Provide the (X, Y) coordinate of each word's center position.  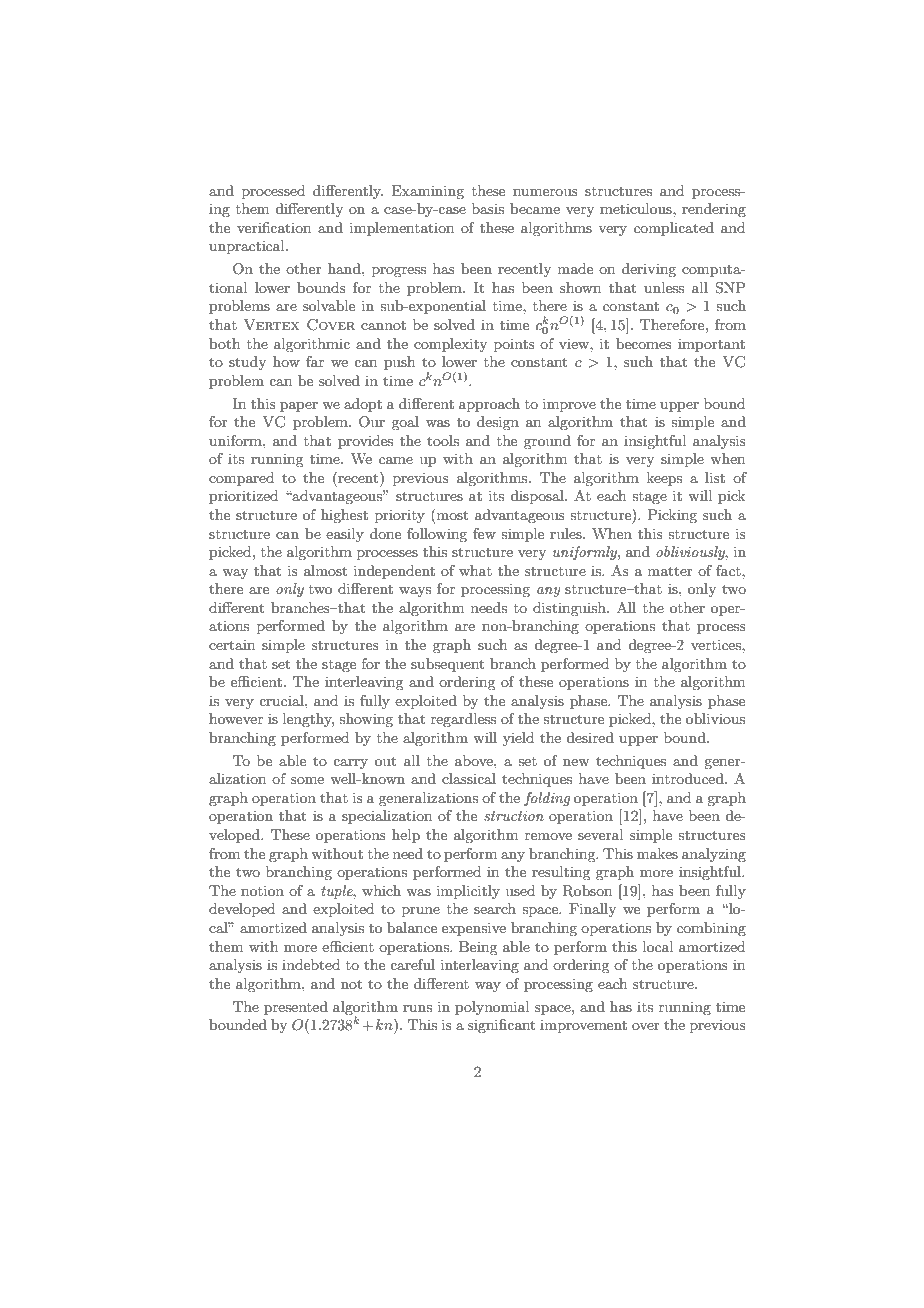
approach (489, 405)
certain (232, 644)
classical (469, 778)
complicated (674, 229)
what (475, 570)
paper (299, 407)
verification (274, 227)
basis (488, 208)
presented (296, 1008)
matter (670, 571)
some (307, 780)
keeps (664, 479)
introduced (689, 778)
